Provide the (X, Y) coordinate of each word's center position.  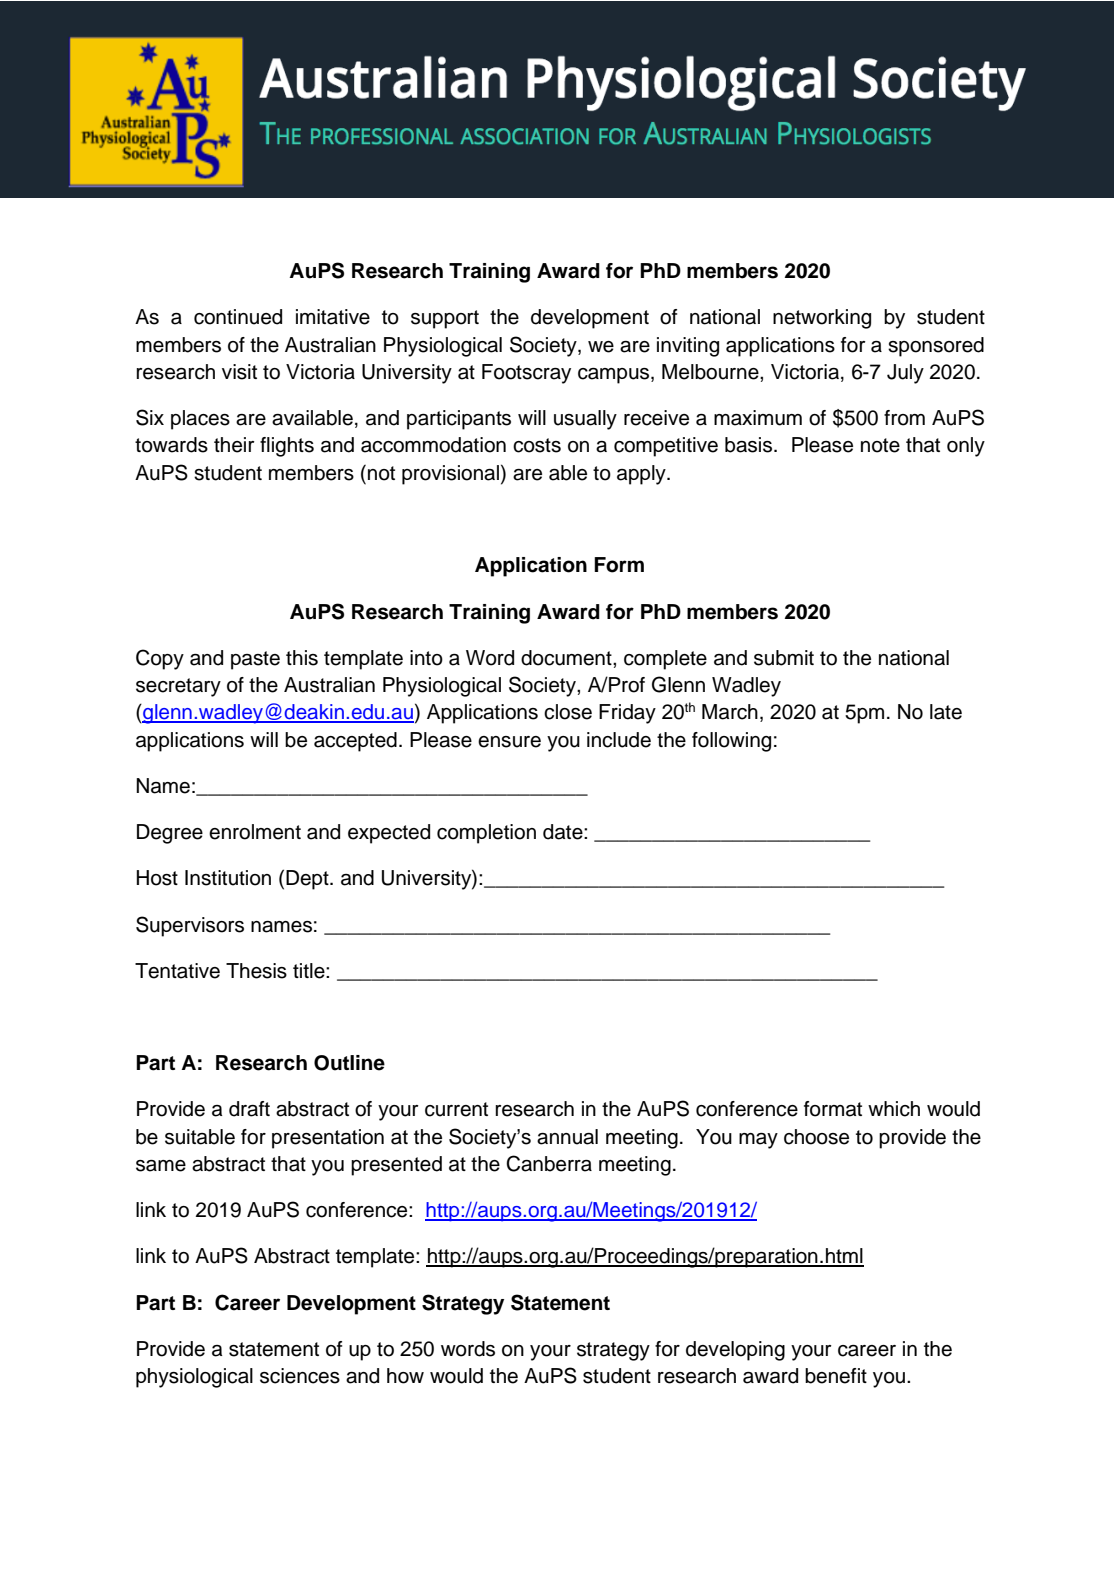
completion (486, 834)
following (731, 742)
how (405, 1376)
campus (615, 376)
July (905, 374)
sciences (300, 1376)
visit (239, 372)
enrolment (255, 832)
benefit (836, 1376)
